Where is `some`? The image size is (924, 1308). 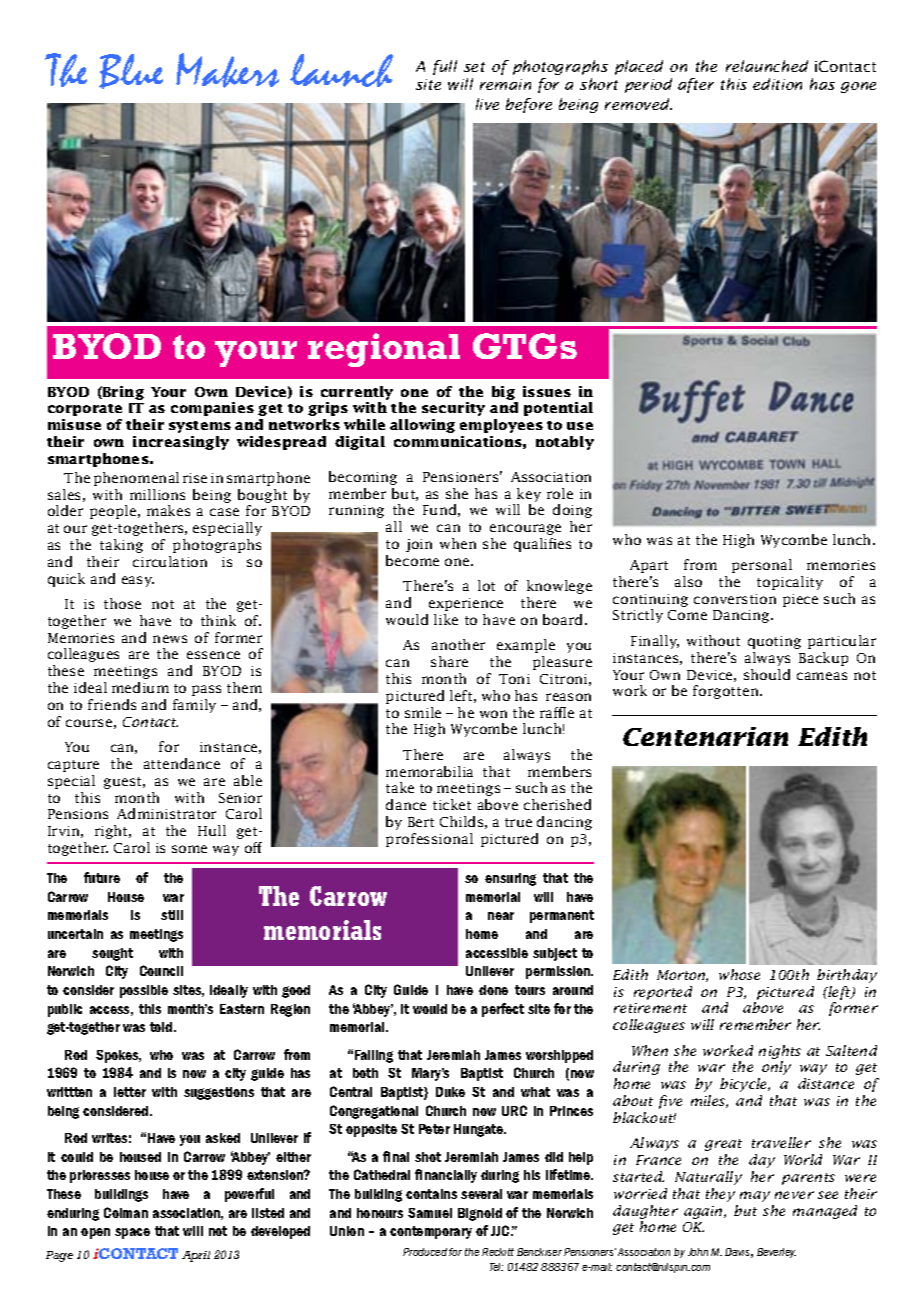
some is located at coordinates (189, 849).
